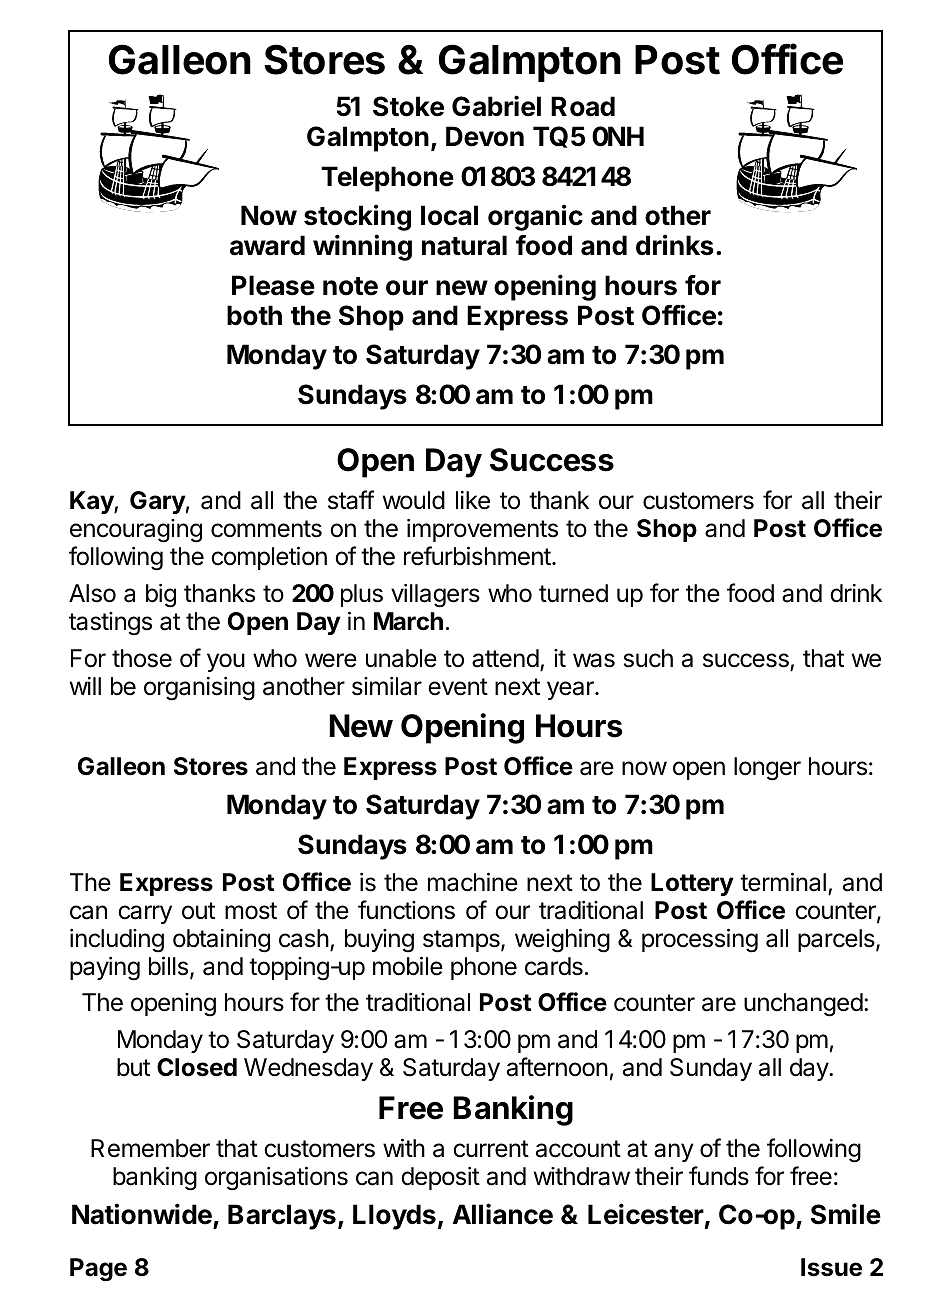 The width and height of the screenshot is (926, 1313). Describe the element at coordinates (485, 136) in the screenshot. I see `Devon` at that location.
